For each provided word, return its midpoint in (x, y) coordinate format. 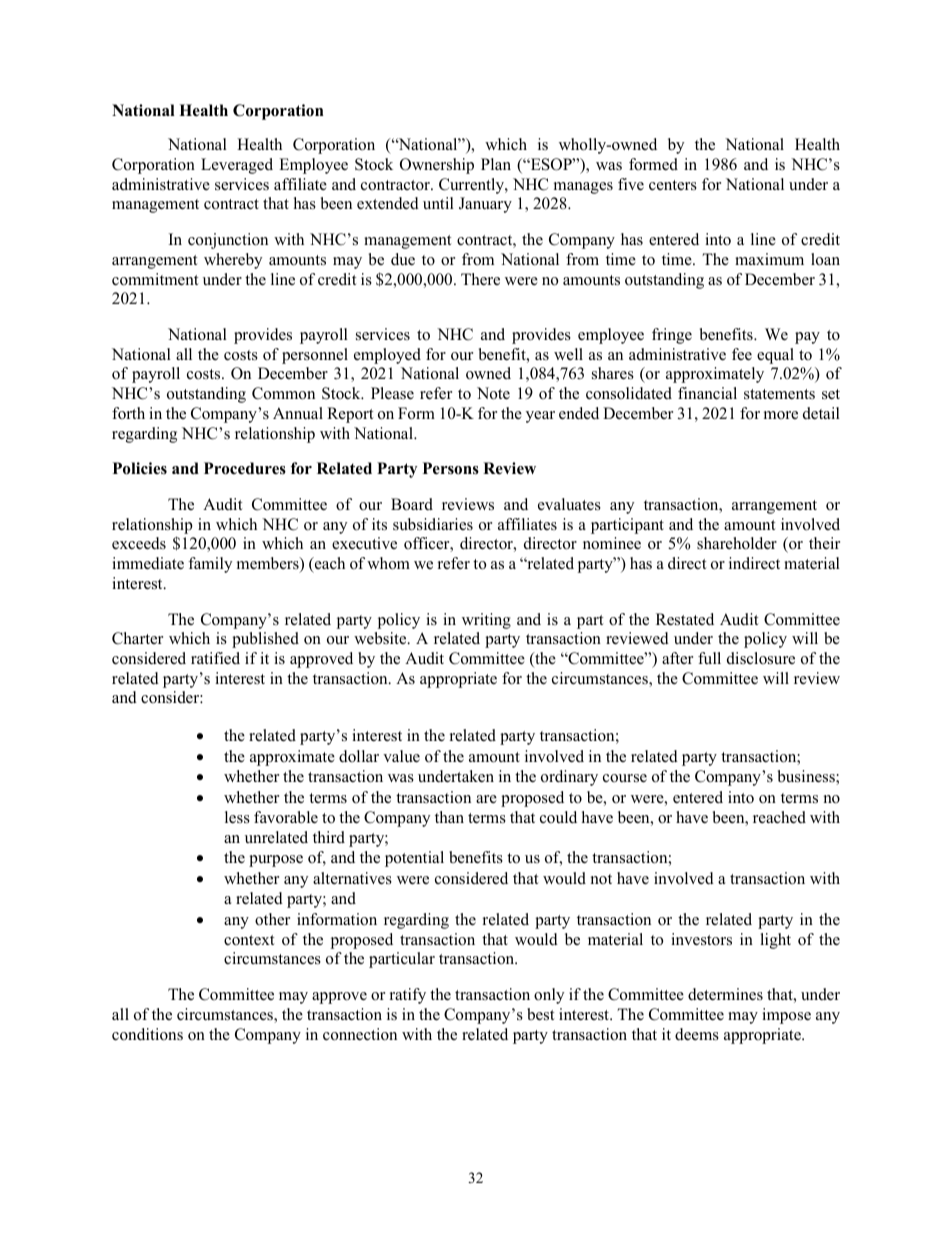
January (485, 205)
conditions (147, 1034)
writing (486, 621)
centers (673, 185)
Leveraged (237, 166)
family (210, 565)
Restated (685, 619)
